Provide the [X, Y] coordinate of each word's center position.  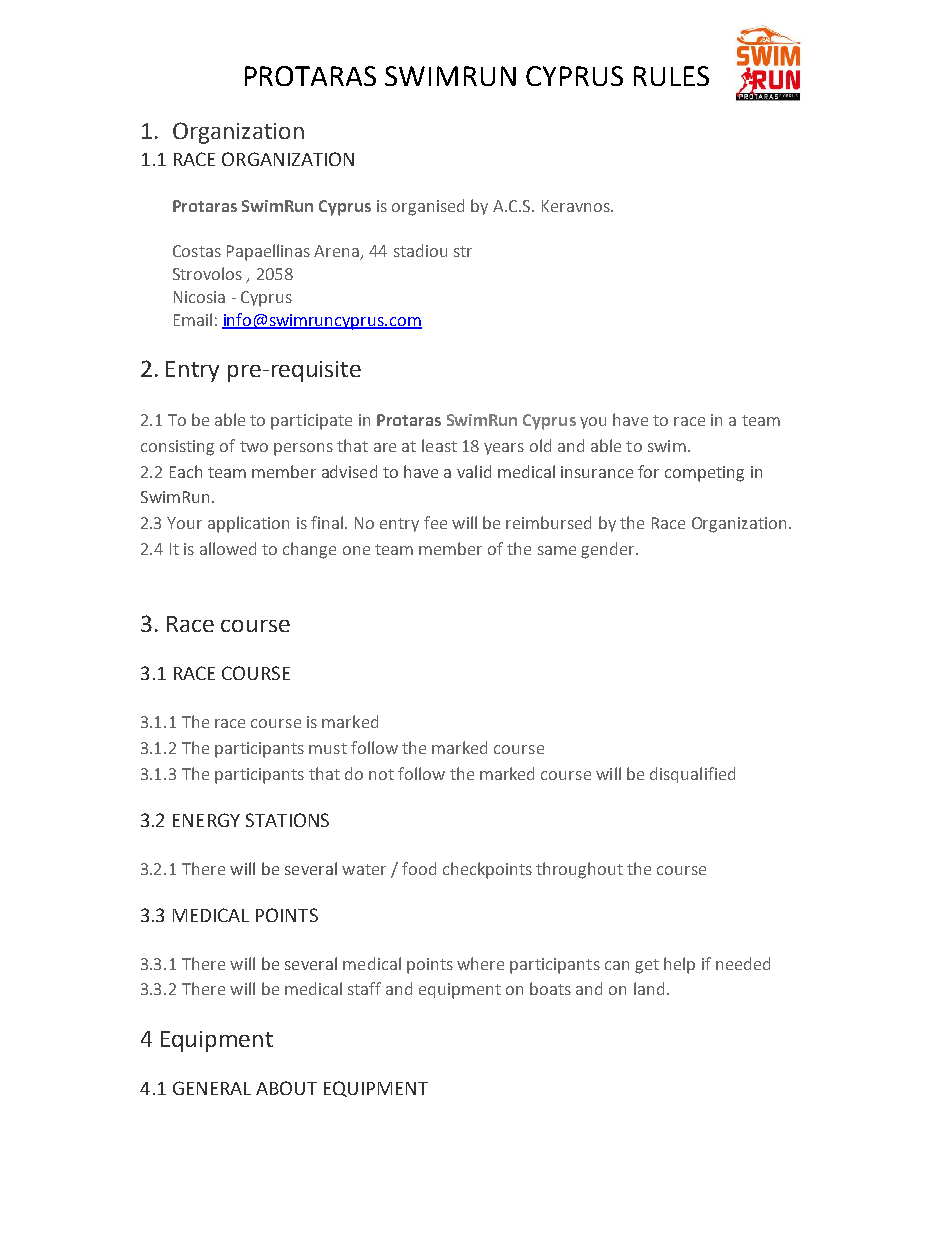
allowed [228, 548]
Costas [197, 251]
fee [435, 522]
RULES [671, 76]
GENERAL [212, 1088]
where [480, 963]
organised [428, 207]
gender [609, 550]
